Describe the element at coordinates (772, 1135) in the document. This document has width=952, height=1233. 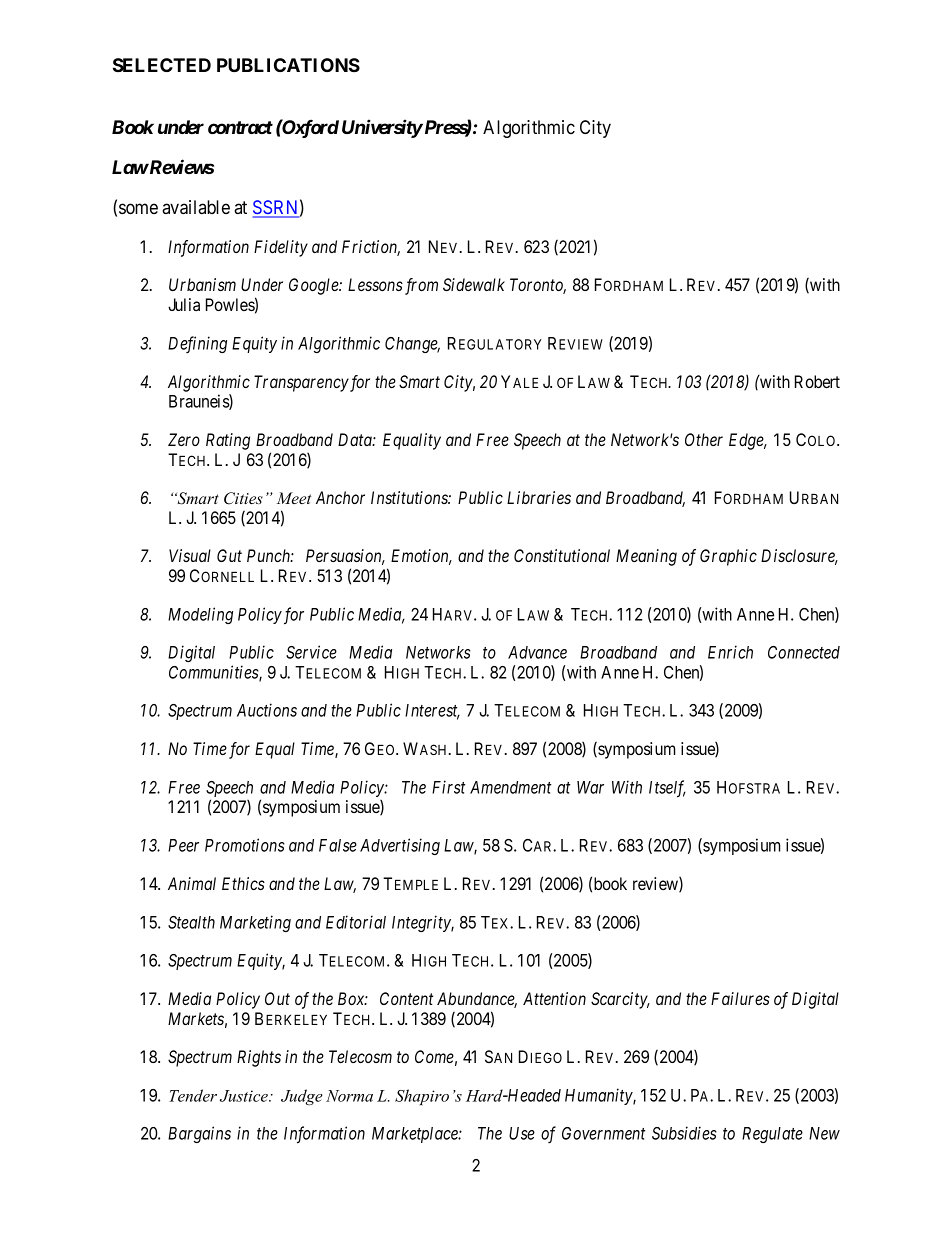
I see `Regulate` at that location.
